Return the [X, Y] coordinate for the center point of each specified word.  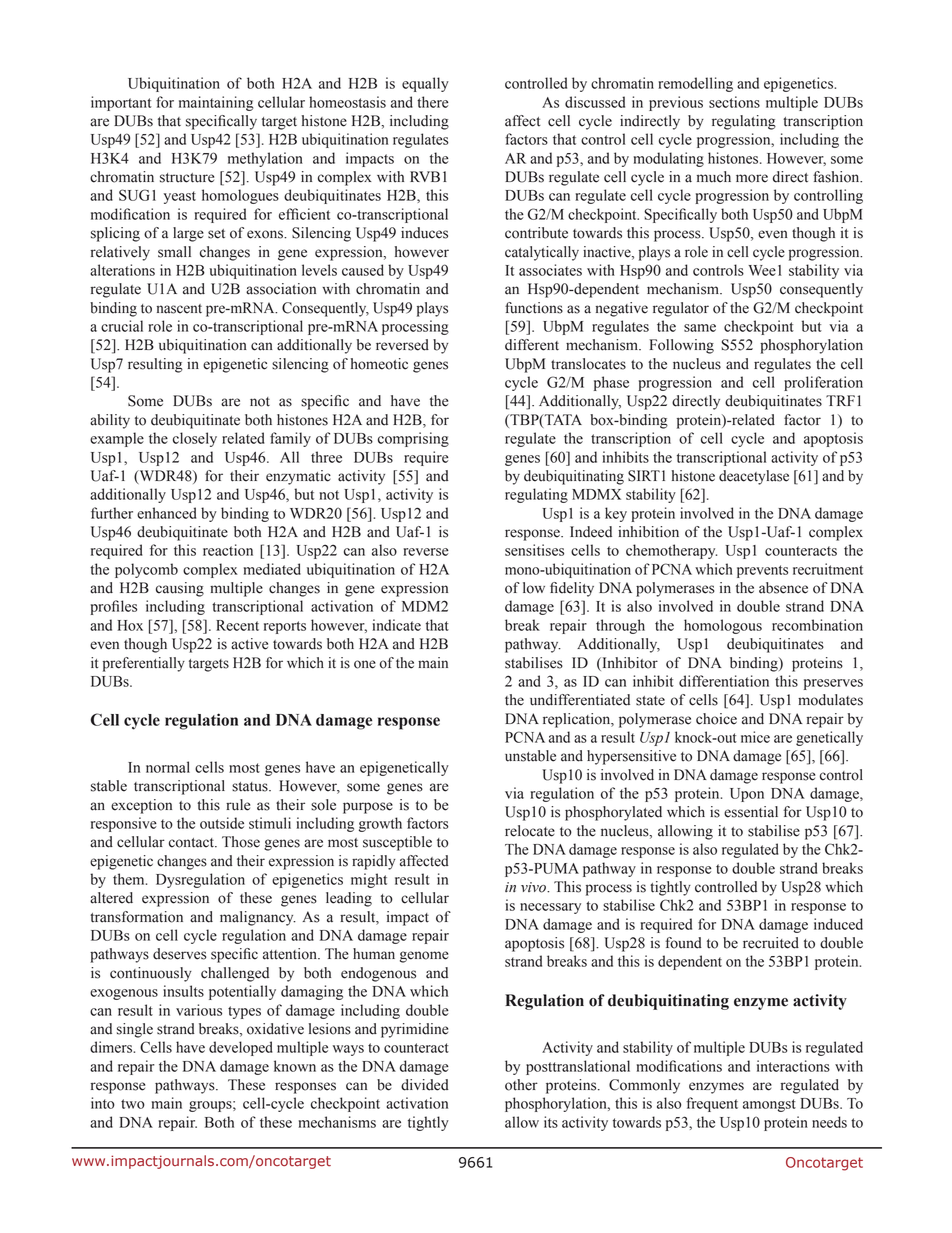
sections [734, 102]
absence [783, 588]
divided [425, 1085]
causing [180, 589]
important [121, 103]
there [432, 102]
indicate [397, 625]
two [133, 1104]
